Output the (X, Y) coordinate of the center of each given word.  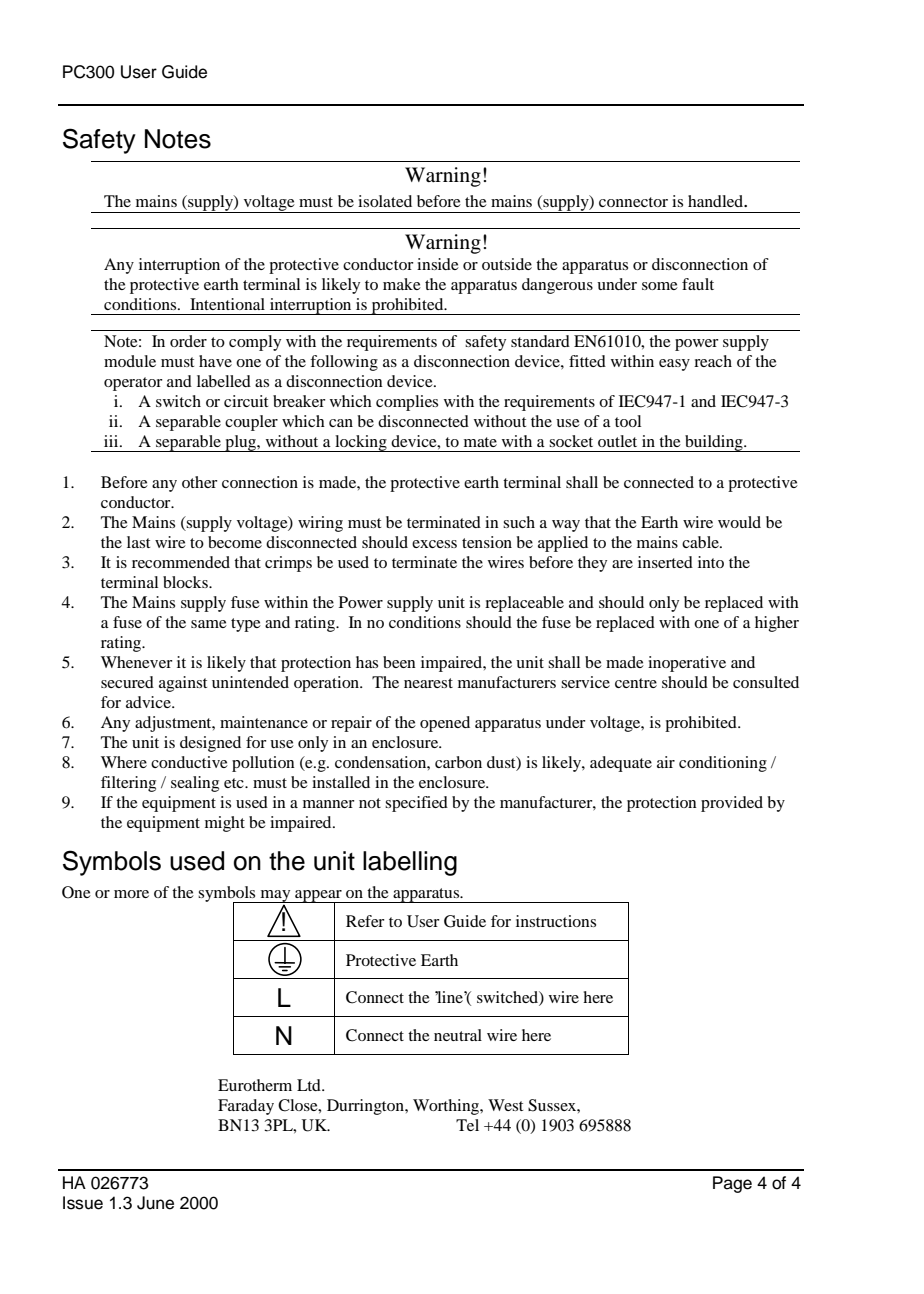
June (155, 1203)
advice (149, 702)
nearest (428, 683)
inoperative (687, 664)
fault (698, 284)
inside (438, 264)
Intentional (227, 304)
